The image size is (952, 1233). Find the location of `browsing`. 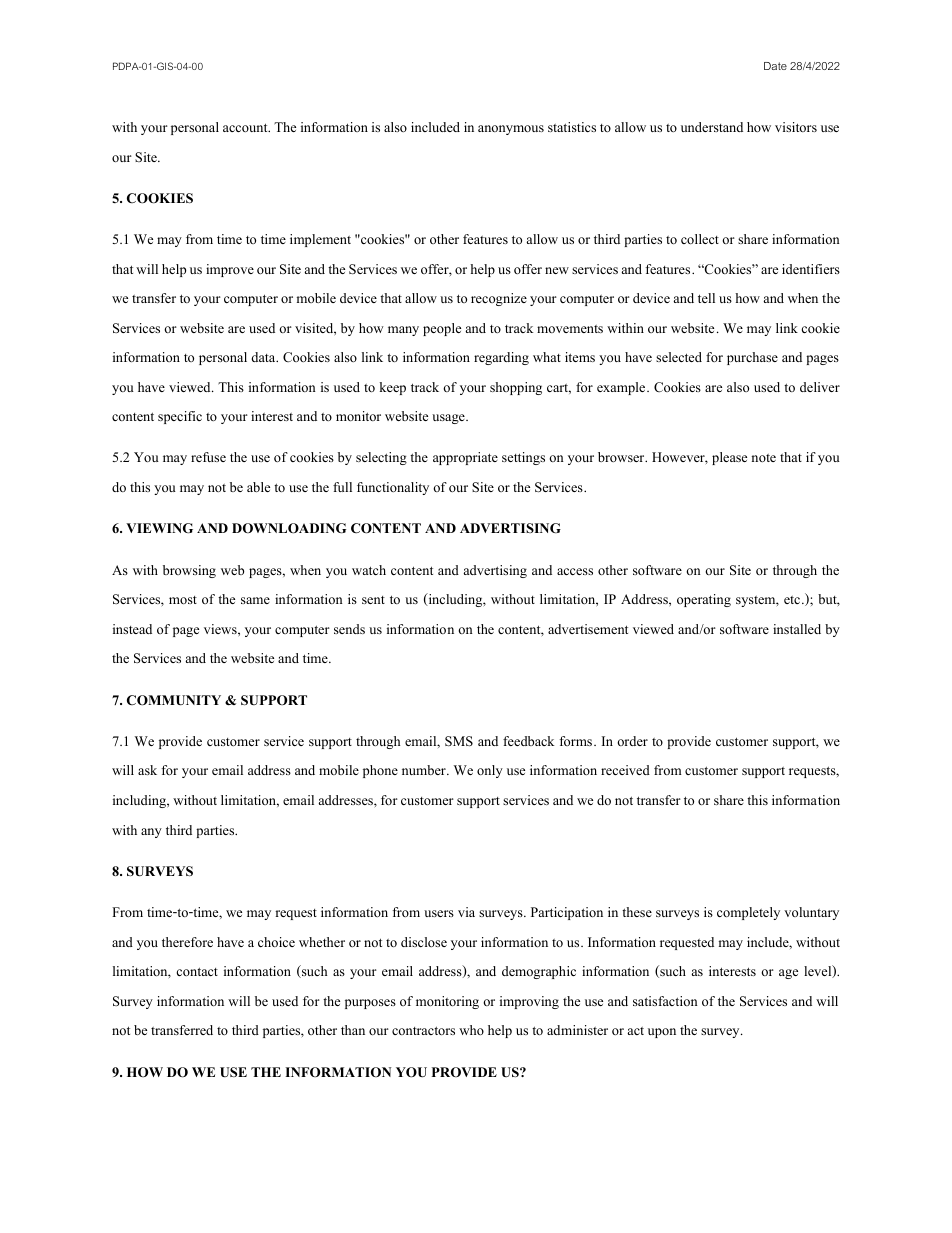

browsing is located at coordinates (189, 571).
